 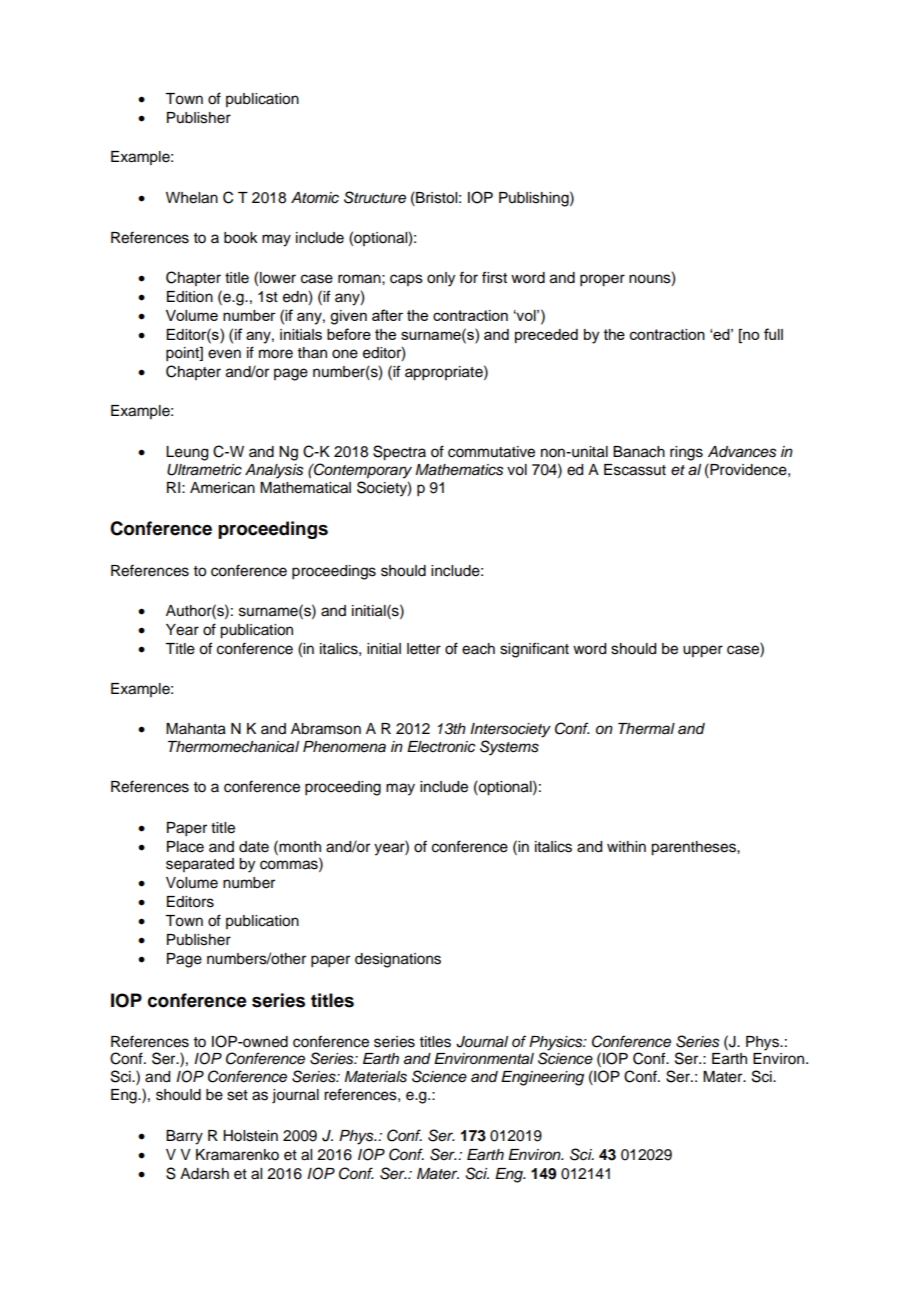 I want to click on book, so click(x=241, y=238).
